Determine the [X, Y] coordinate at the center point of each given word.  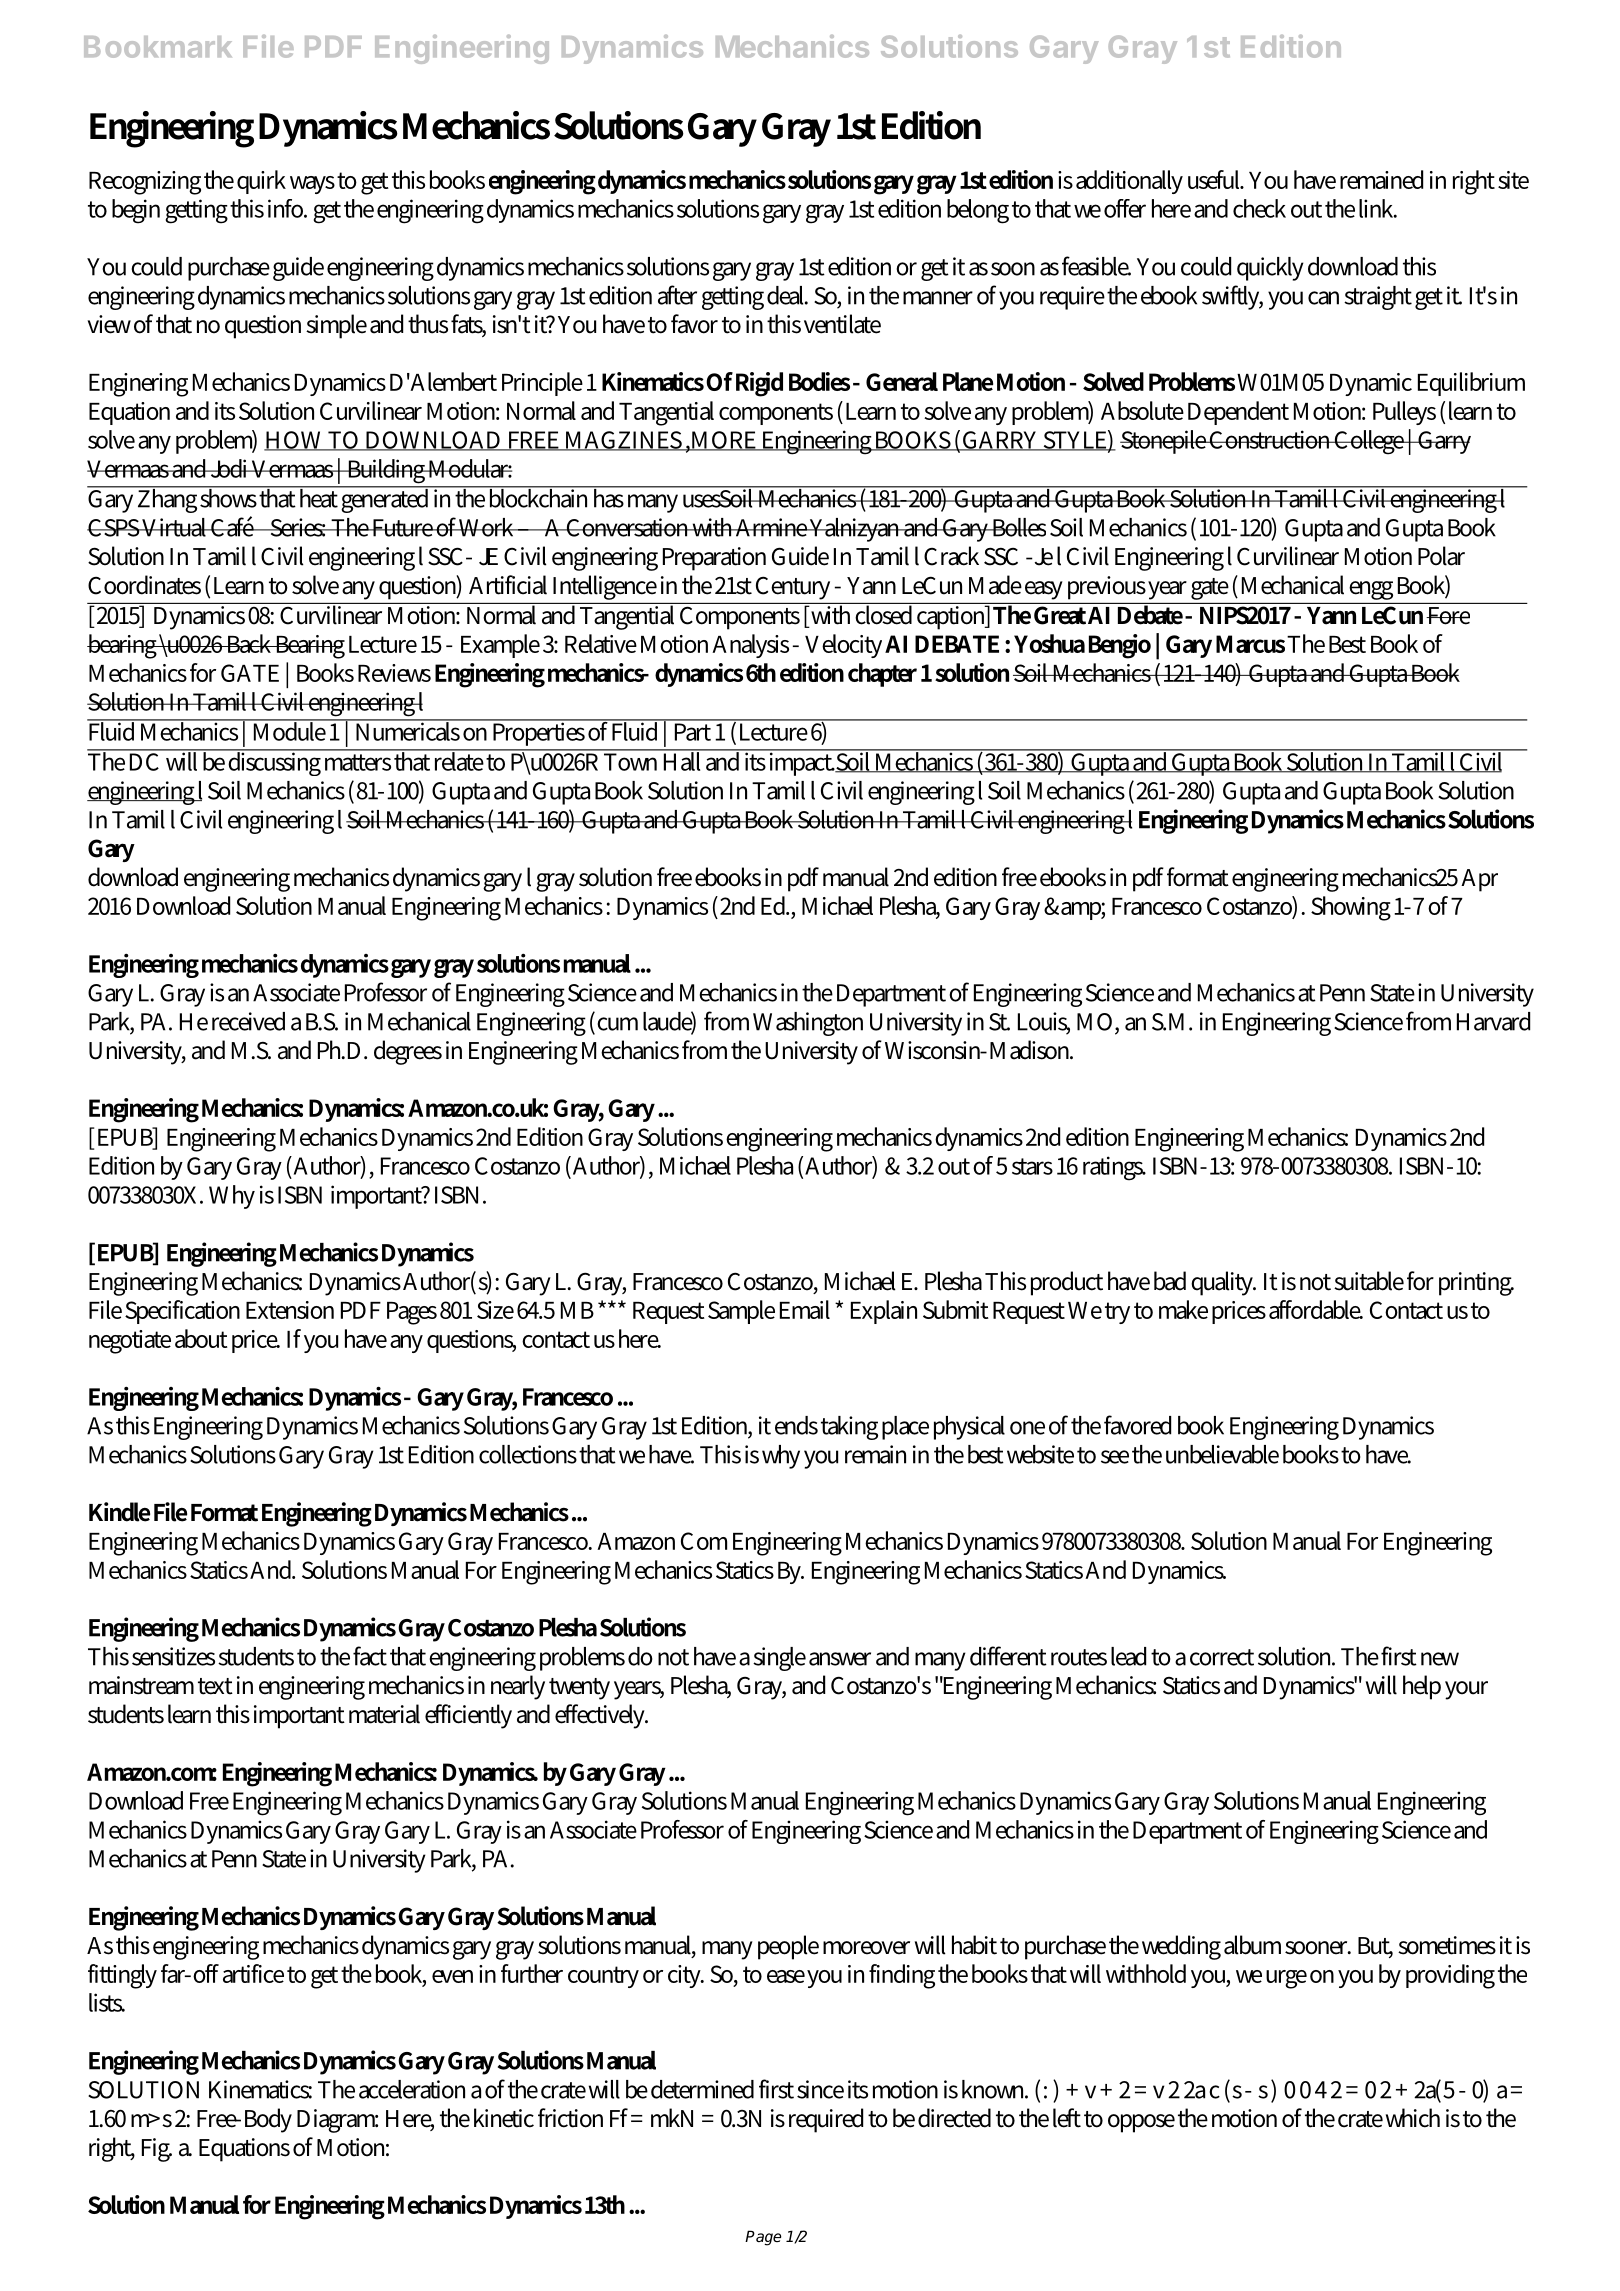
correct [1222, 1657]
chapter [882, 675]
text [215, 1686]
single [779, 1659]
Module [289, 730]
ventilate [842, 324]
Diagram [337, 2121]
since [820, 2089]
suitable [1369, 1281]
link [1378, 208]
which [1413, 2118]
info [286, 208]
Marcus [1250, 644]
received [248, 1021]
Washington [808, 1024]
